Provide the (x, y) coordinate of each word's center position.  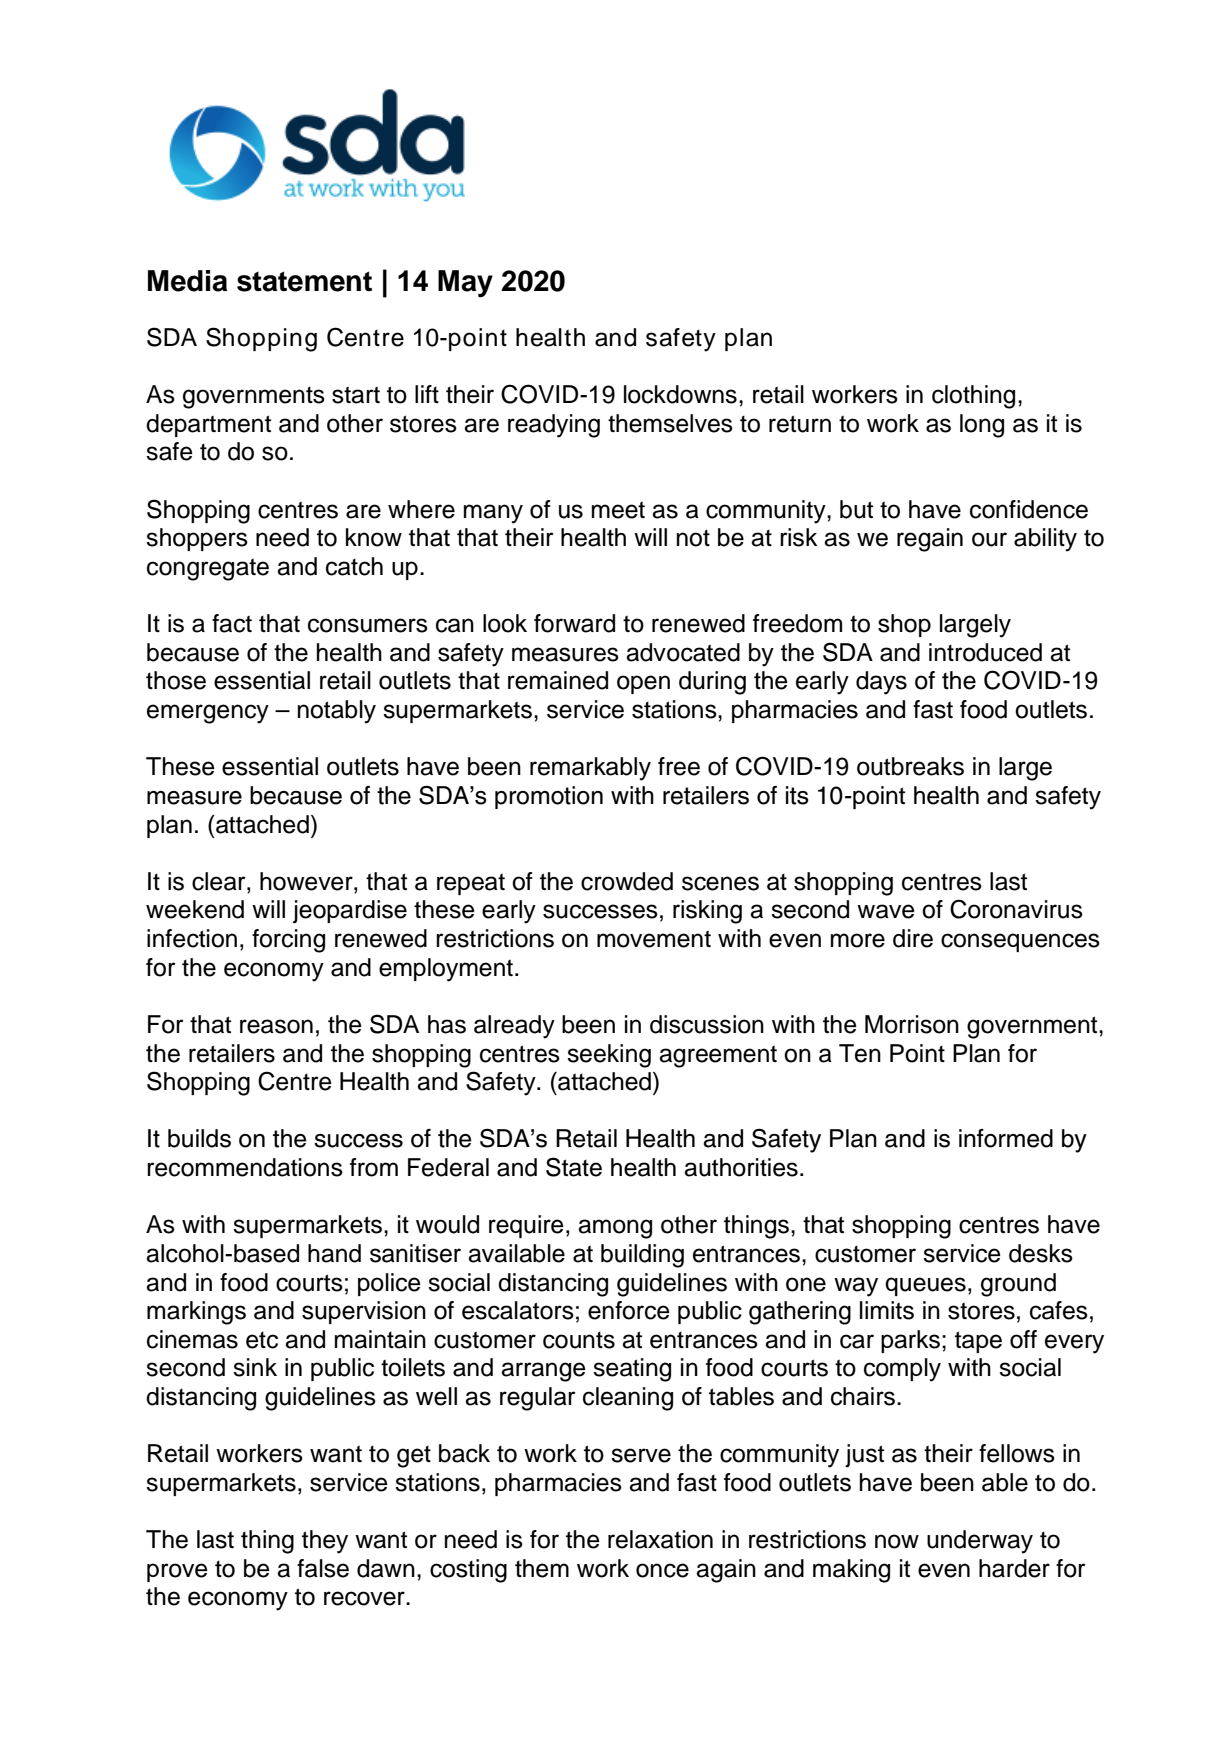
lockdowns (680, 394)
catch (354, 566)
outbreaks (910, 766)
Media (187, 281)
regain (930, 540)
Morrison (912, 1024)
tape (978, 1342)
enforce (629, 1310)
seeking (609, 1056)
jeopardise (350, 911)
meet (618, 510)
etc (262, 1340)
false (323, 1568)
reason (276, 1026)
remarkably (590, 769)
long (982, 426)
